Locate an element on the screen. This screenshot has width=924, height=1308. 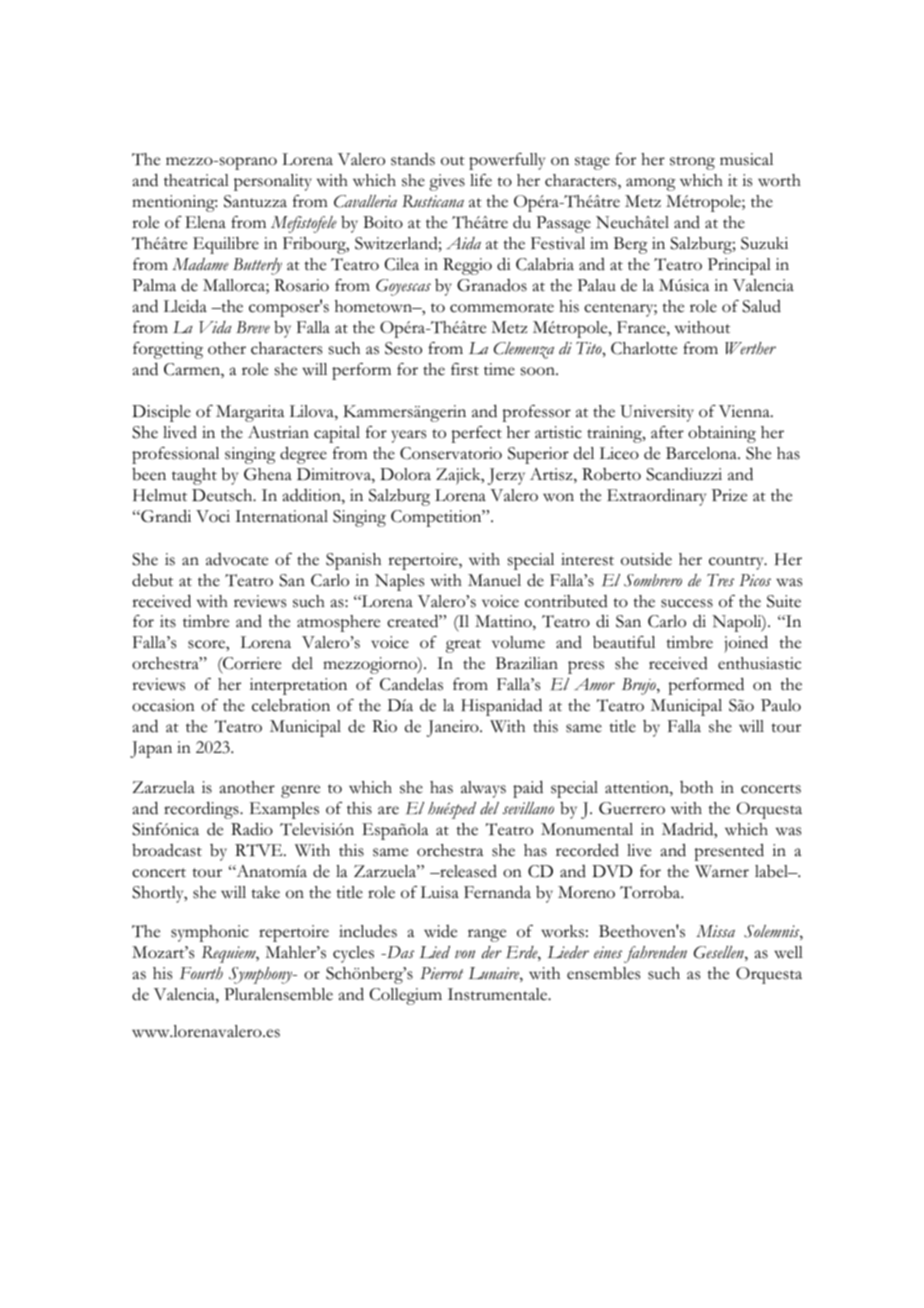
Jerzy is located at coordinates (506, 476).
